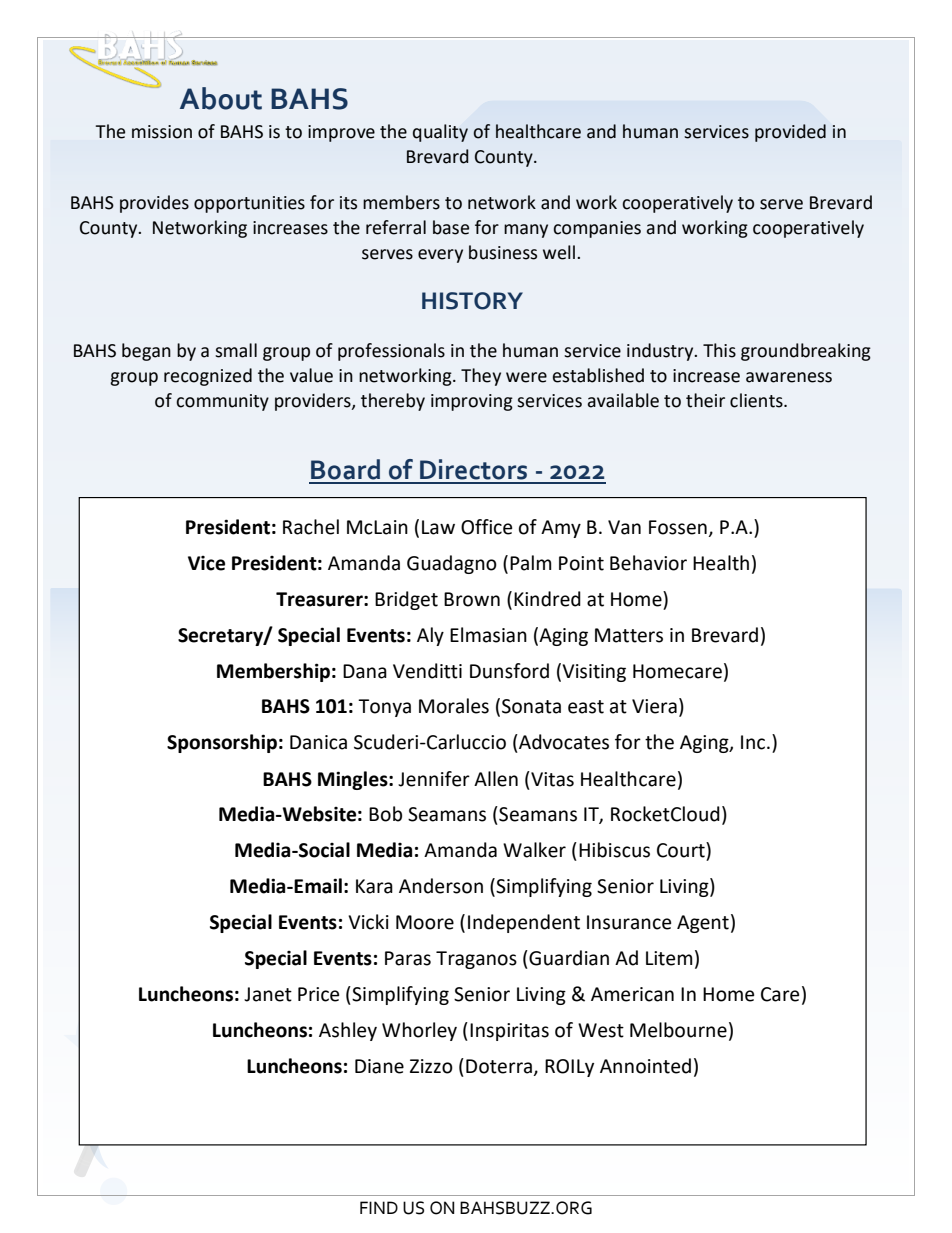  I want to click on About, so click(221, 98).
